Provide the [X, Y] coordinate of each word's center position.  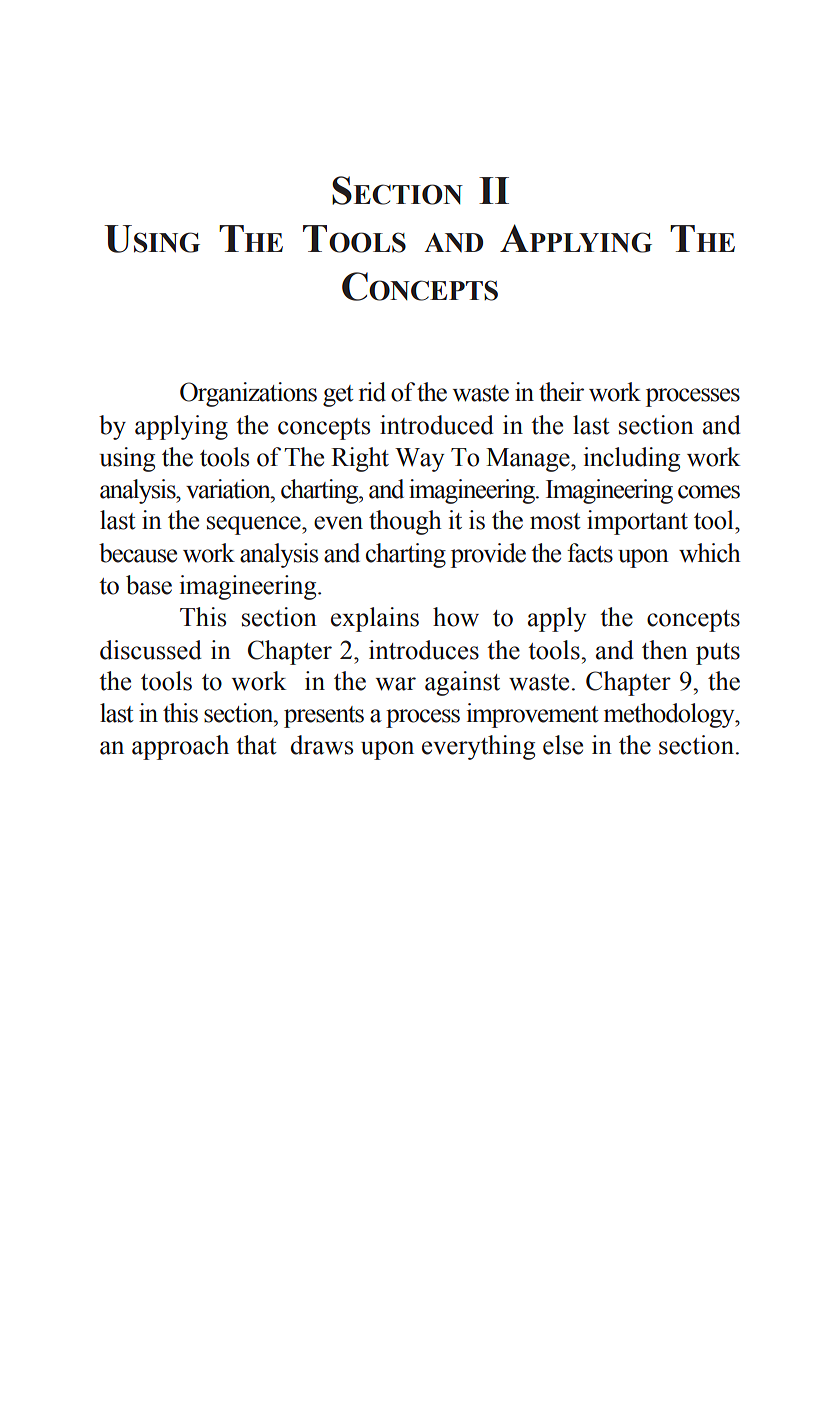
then [665, 650]
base [149, 585]
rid [372, 392]
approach [180, 747]
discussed [151, 650]
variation [229, 489]
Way [420, 460]
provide [488, 555]
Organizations [248, 394]
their [561, 392]
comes [709, 492]
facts [590, 553]
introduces [424, 650]
